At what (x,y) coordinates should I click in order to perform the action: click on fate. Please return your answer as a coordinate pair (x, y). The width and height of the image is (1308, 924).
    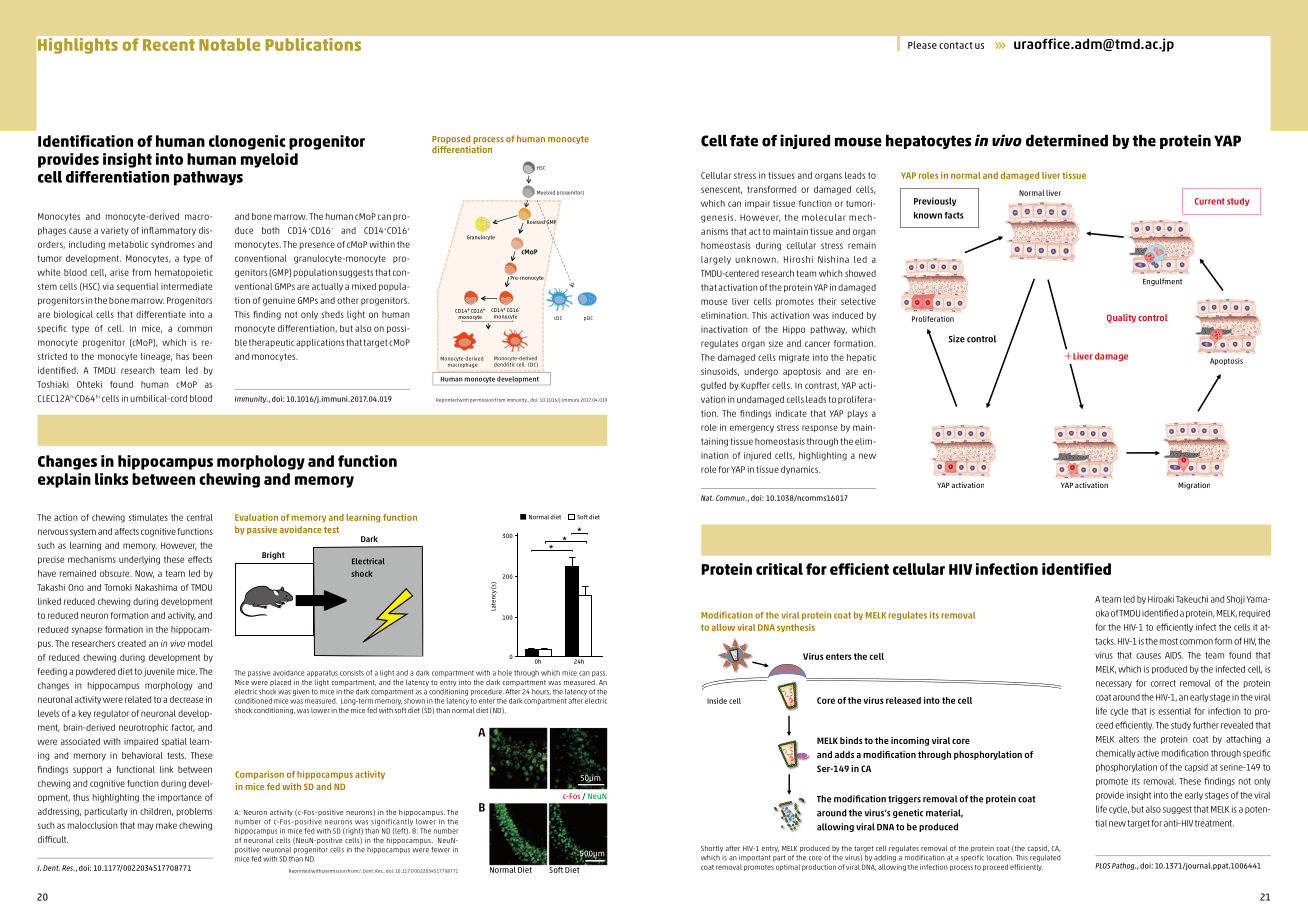
    Looking at the image, I should click on (744, 141).
